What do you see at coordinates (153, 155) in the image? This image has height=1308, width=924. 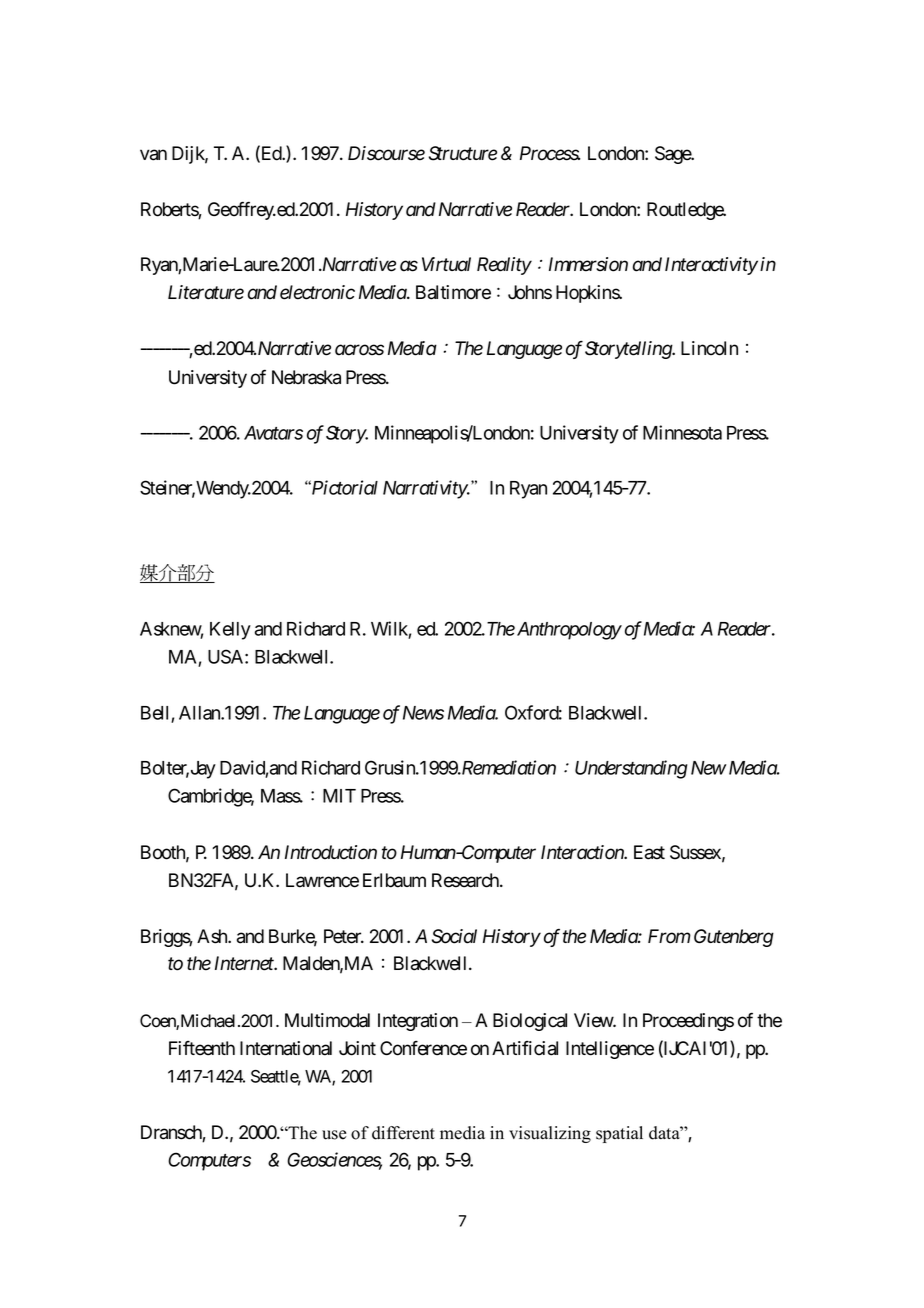 I see `van` at bounding box center [153, 155].
